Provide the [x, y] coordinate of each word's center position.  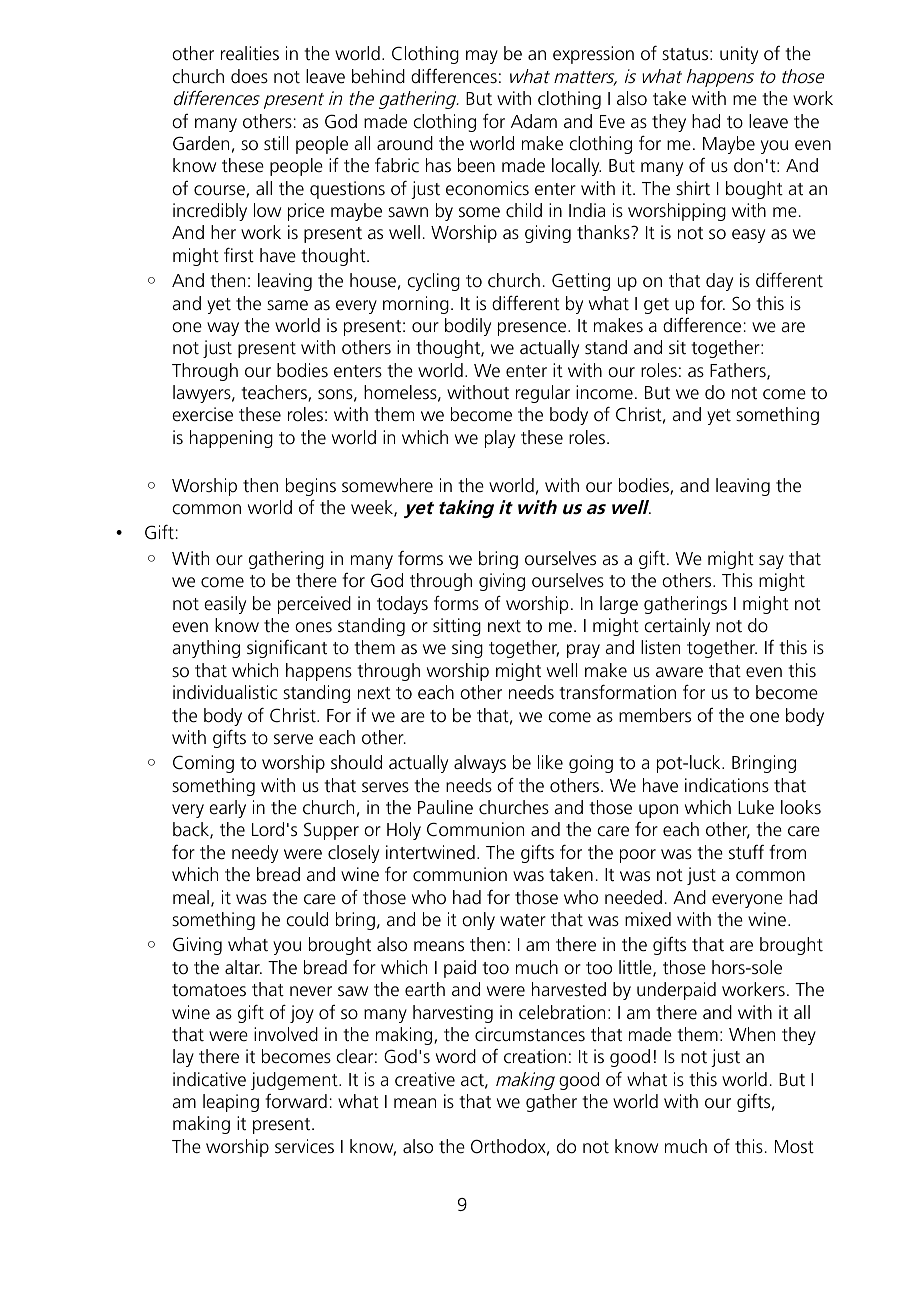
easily [225, 605]
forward [296, 1101]
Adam [534, 121]
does [249, 76]
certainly [677, 627]
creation [535, 1056]
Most [794, 1147]
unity [739, 55]
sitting [457, 627]
